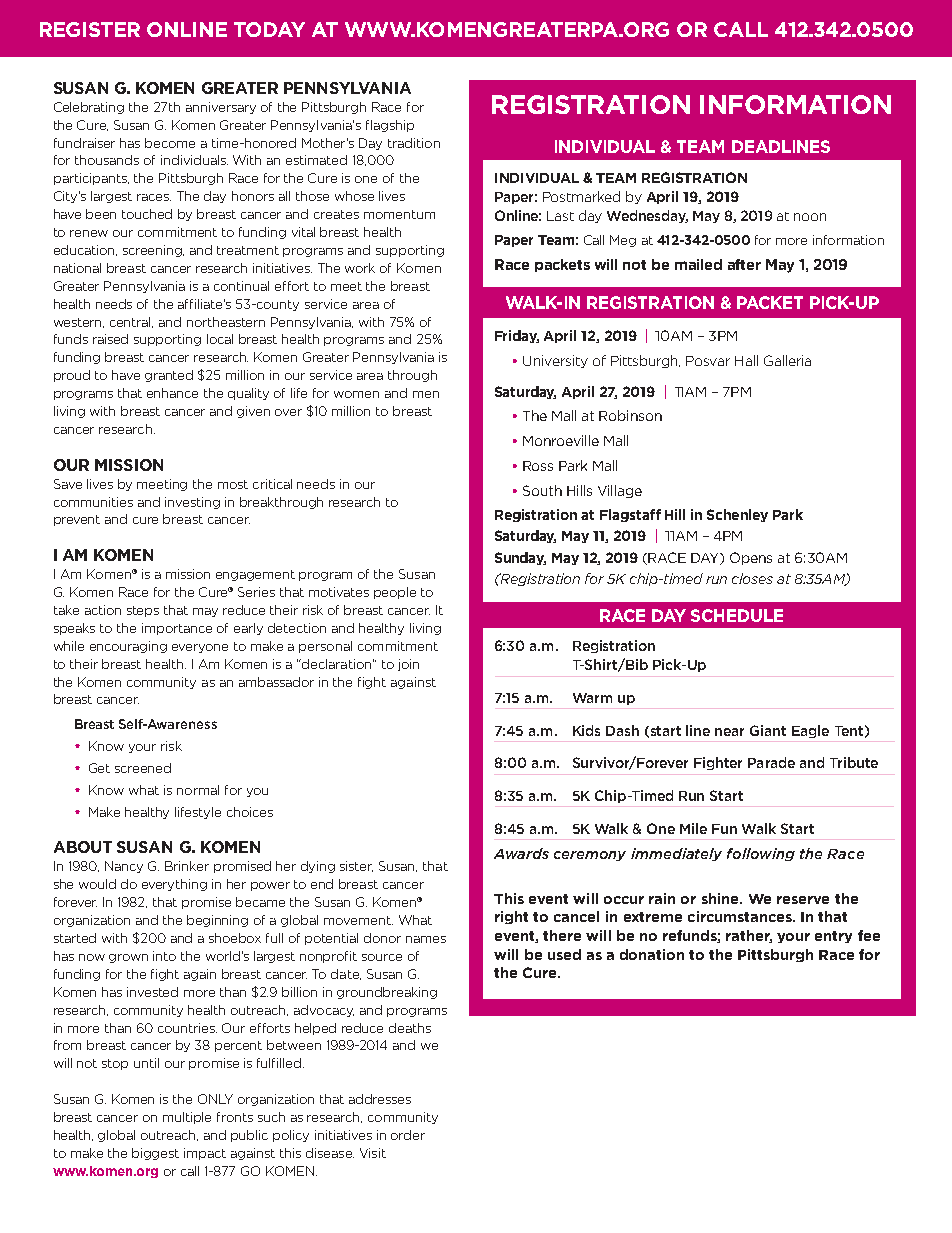  Describe the element at coordinates (143, 768) in the document. I see `screened` at that location.
